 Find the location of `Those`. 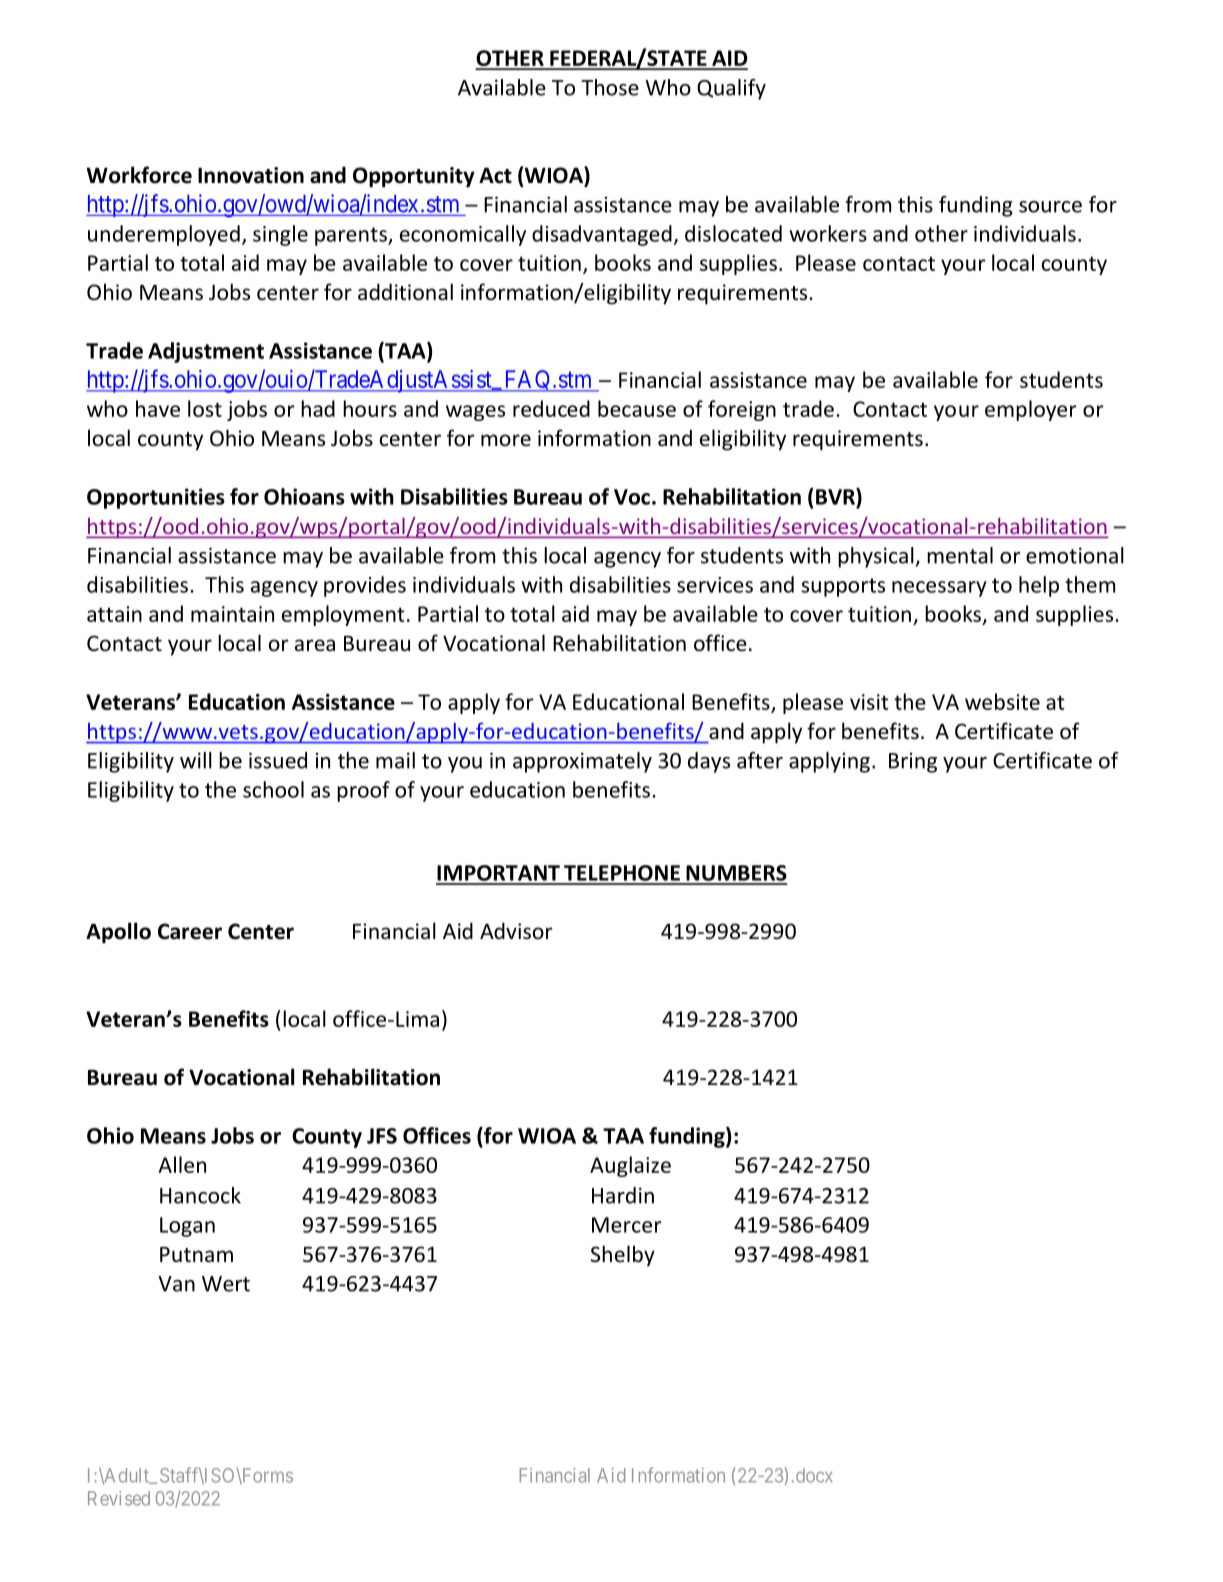

Those is located at coordinates (610, 87).
